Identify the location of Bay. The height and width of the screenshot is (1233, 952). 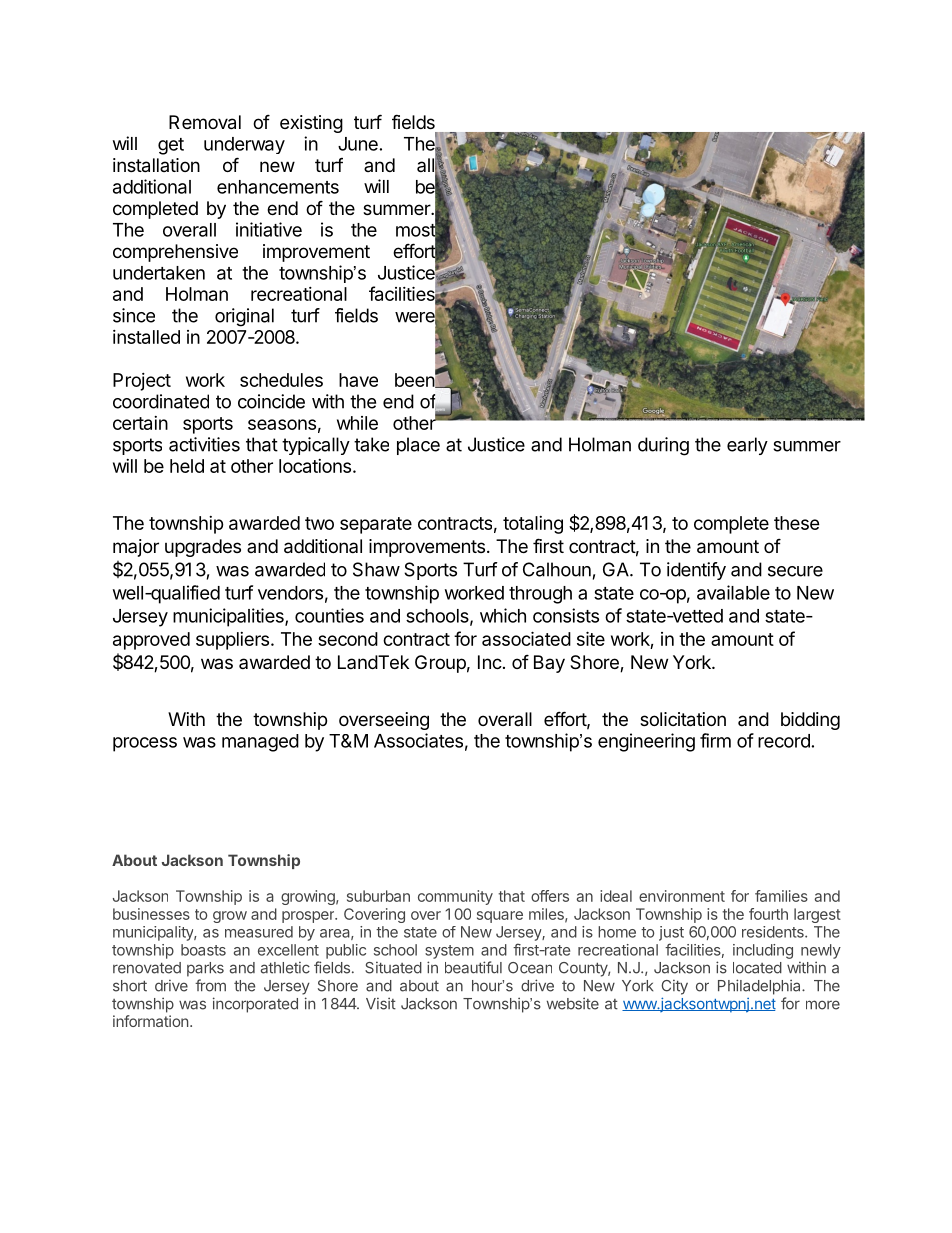
(549, 664).
